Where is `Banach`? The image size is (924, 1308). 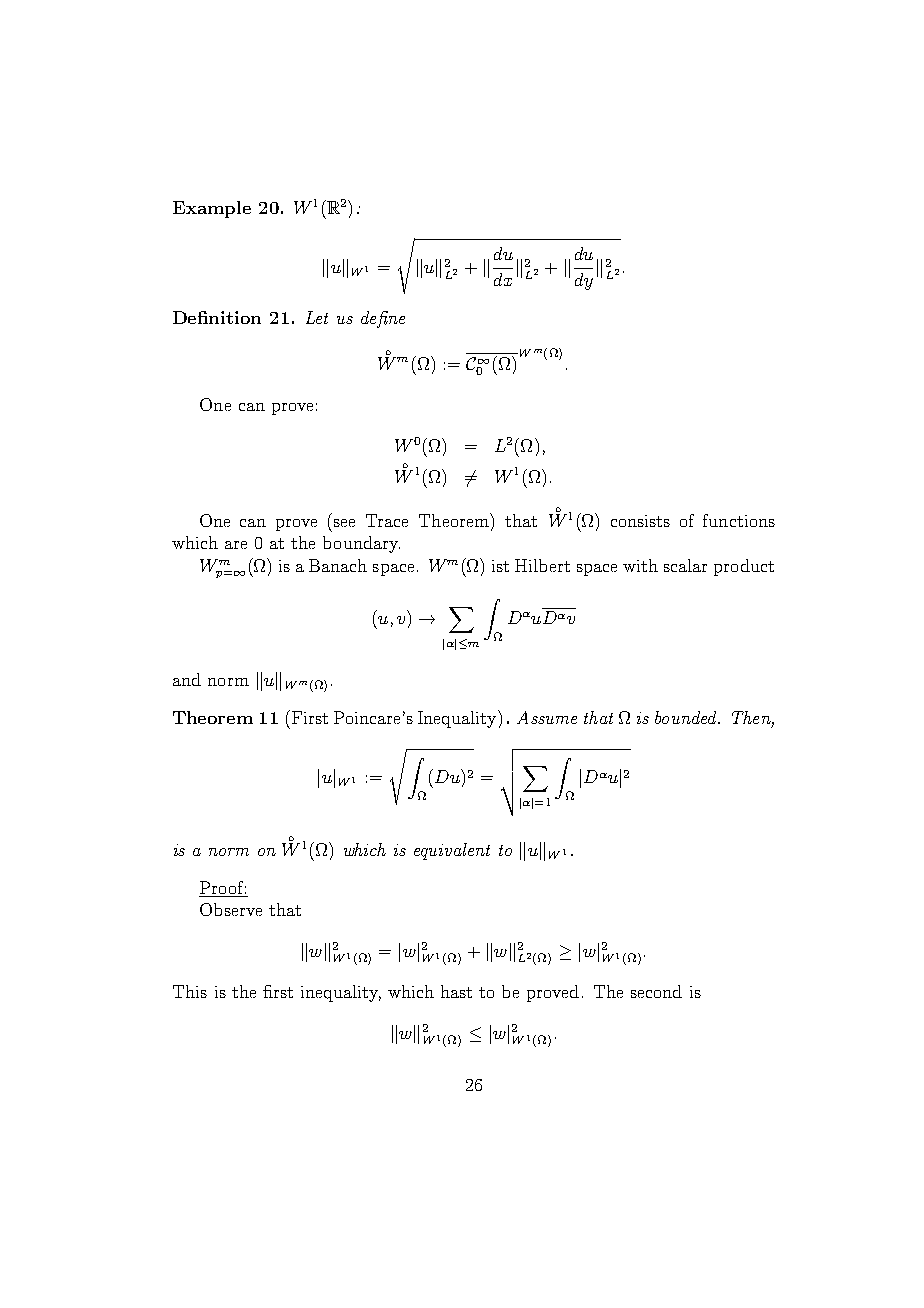 Banach is located at coordinates (338, 565).
